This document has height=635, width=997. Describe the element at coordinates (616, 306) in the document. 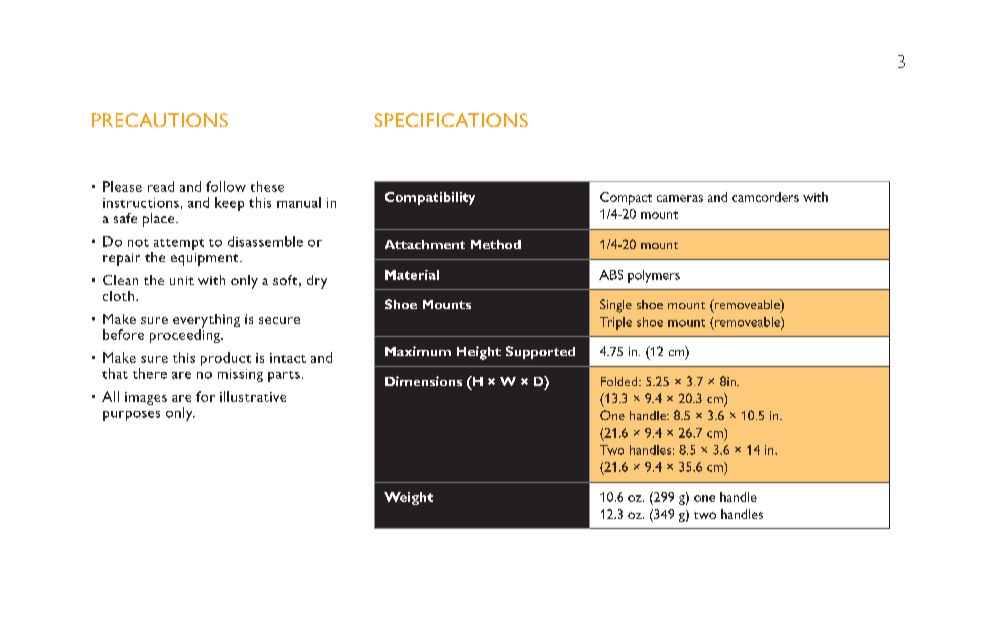

I see `Single` at that location.
